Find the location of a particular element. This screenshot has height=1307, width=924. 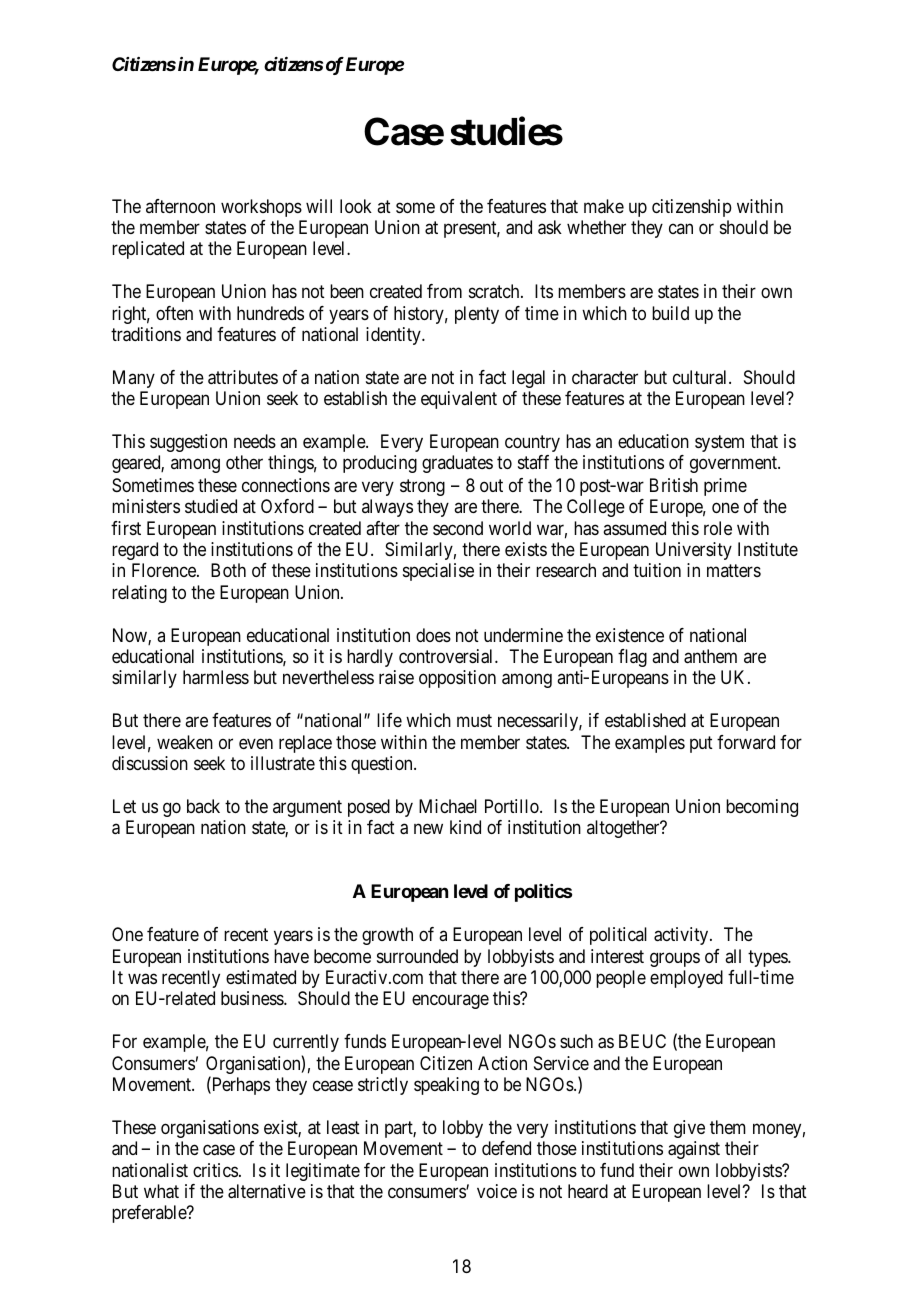

University is located at coordinates (694, 551).
